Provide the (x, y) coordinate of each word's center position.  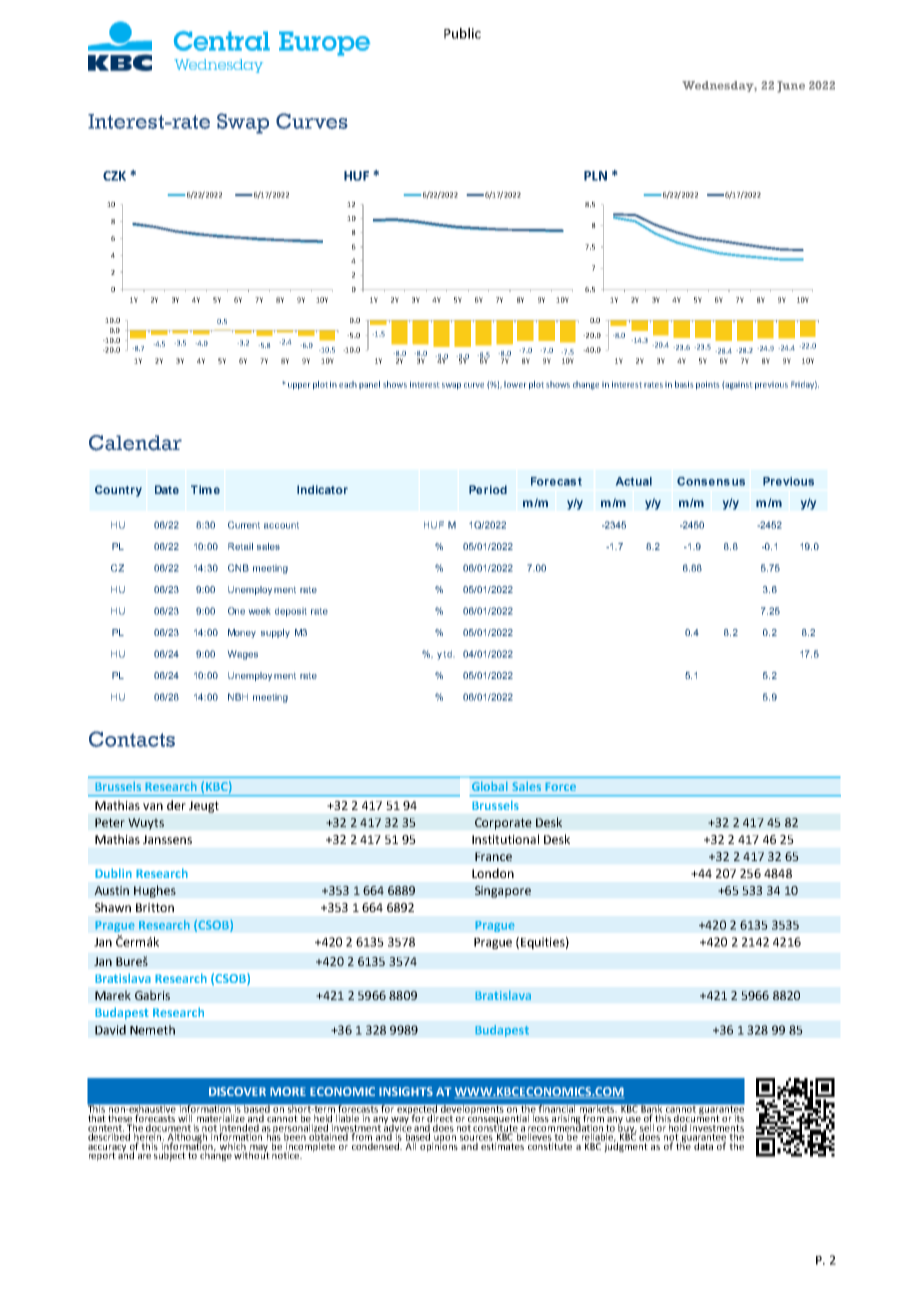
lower (515, 384)
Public (462, 33)
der (176, 805)
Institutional (505, 839)
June (791, 87)
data (704, 1145)
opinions (438, 1146)
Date (167, 489)
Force (560, 786)
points (708, 385)
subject (170, 1155)
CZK (114, 176)
